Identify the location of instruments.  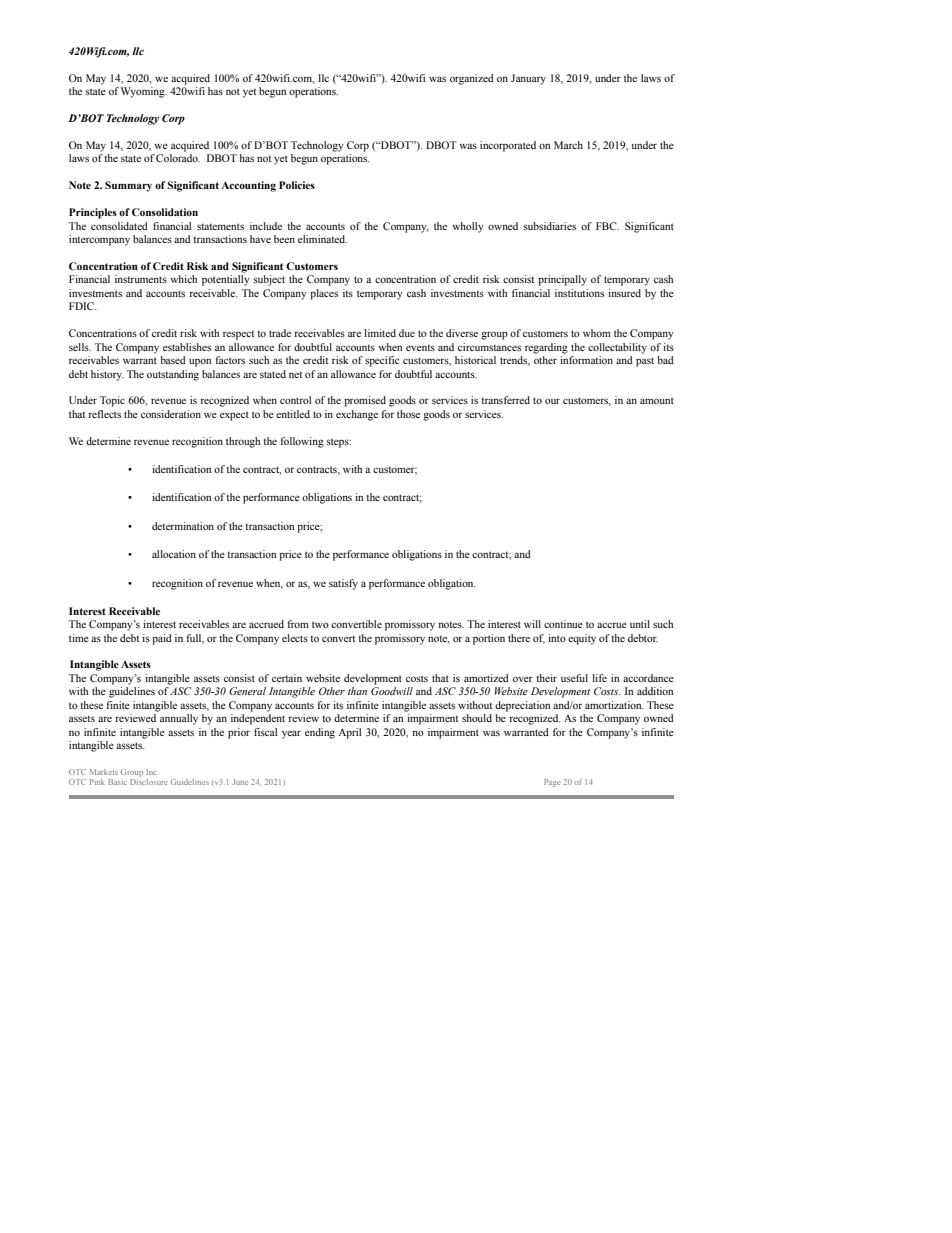
(141, 279).
